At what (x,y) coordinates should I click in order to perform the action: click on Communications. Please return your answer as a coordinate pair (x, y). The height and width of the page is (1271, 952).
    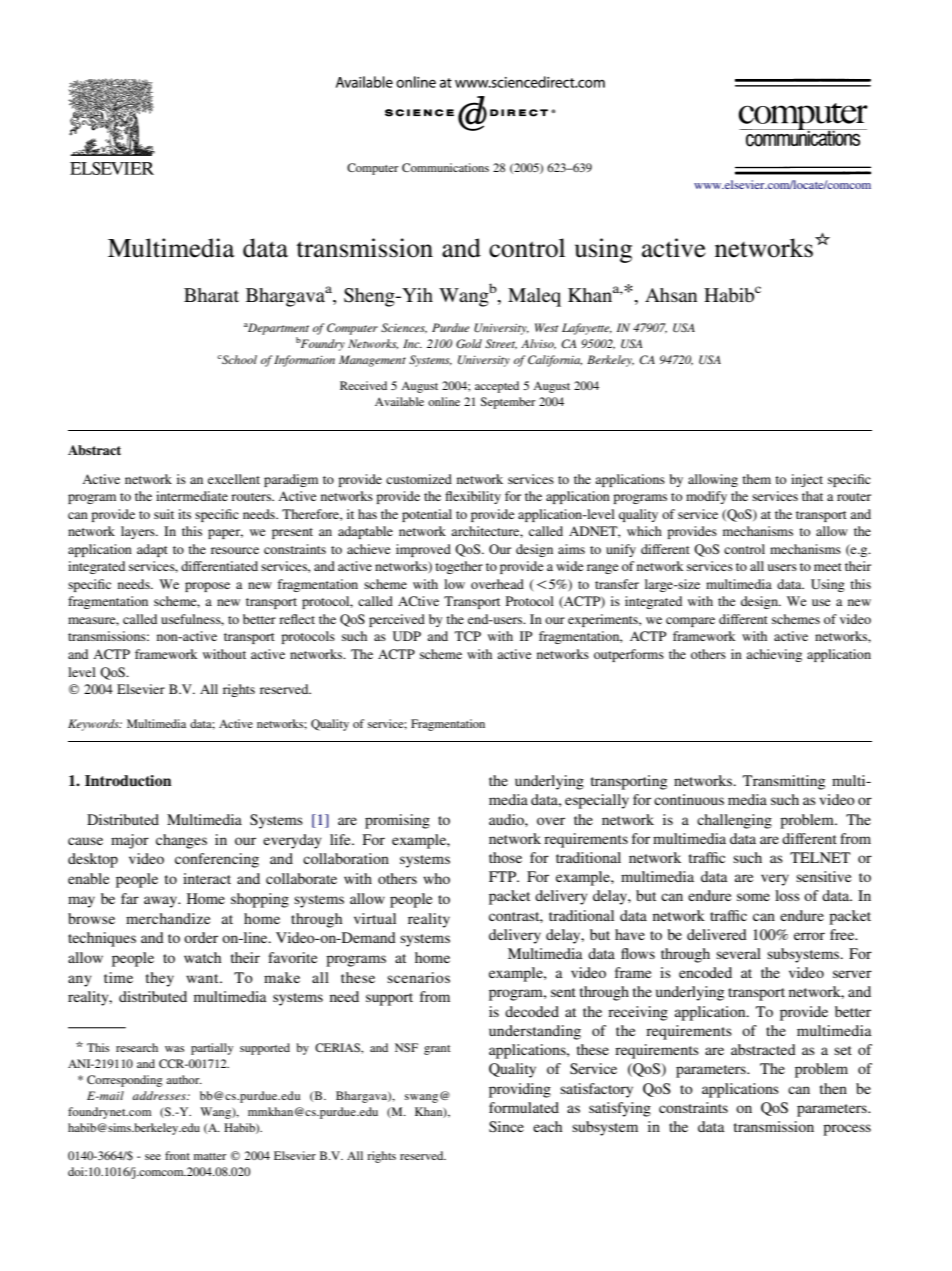
    Looking at the image, I should click on (445, 167).
